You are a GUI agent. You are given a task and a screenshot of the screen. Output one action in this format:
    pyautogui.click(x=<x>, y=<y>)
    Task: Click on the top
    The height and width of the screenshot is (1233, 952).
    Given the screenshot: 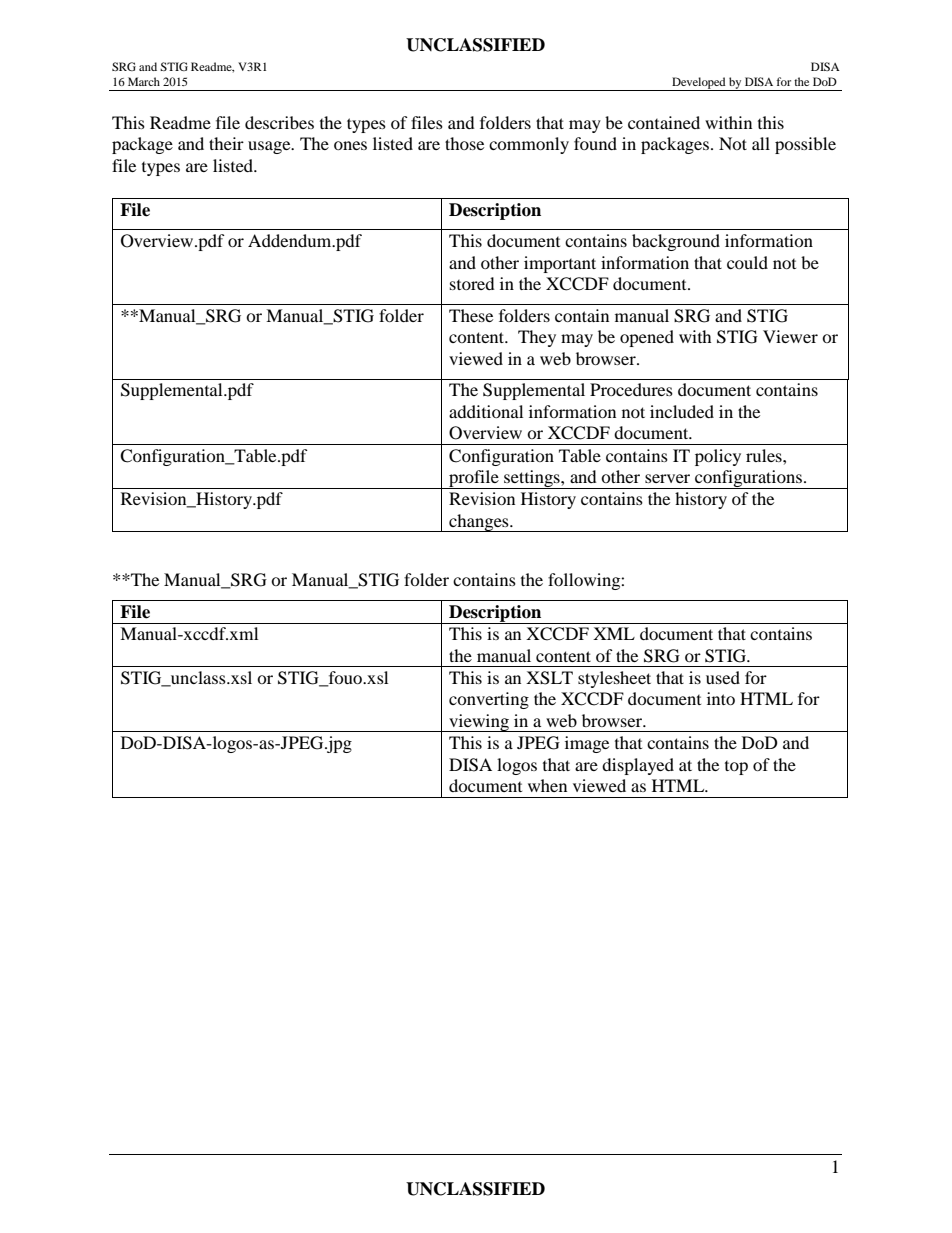 What is the action you would take?
    pyautogui.click(x=736, y=768)
